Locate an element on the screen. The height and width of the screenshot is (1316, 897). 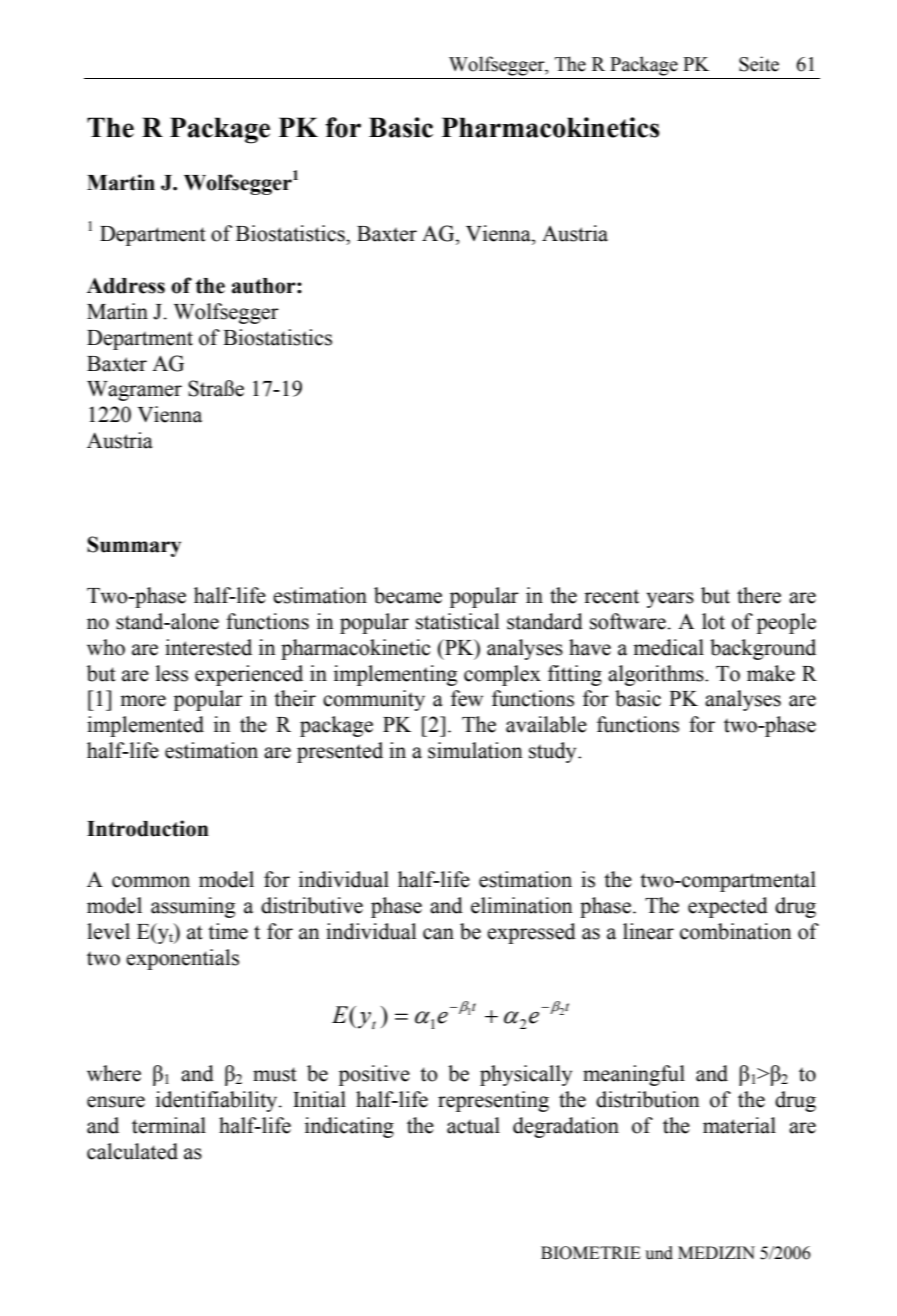
became is located at coordinates (408, 595).
